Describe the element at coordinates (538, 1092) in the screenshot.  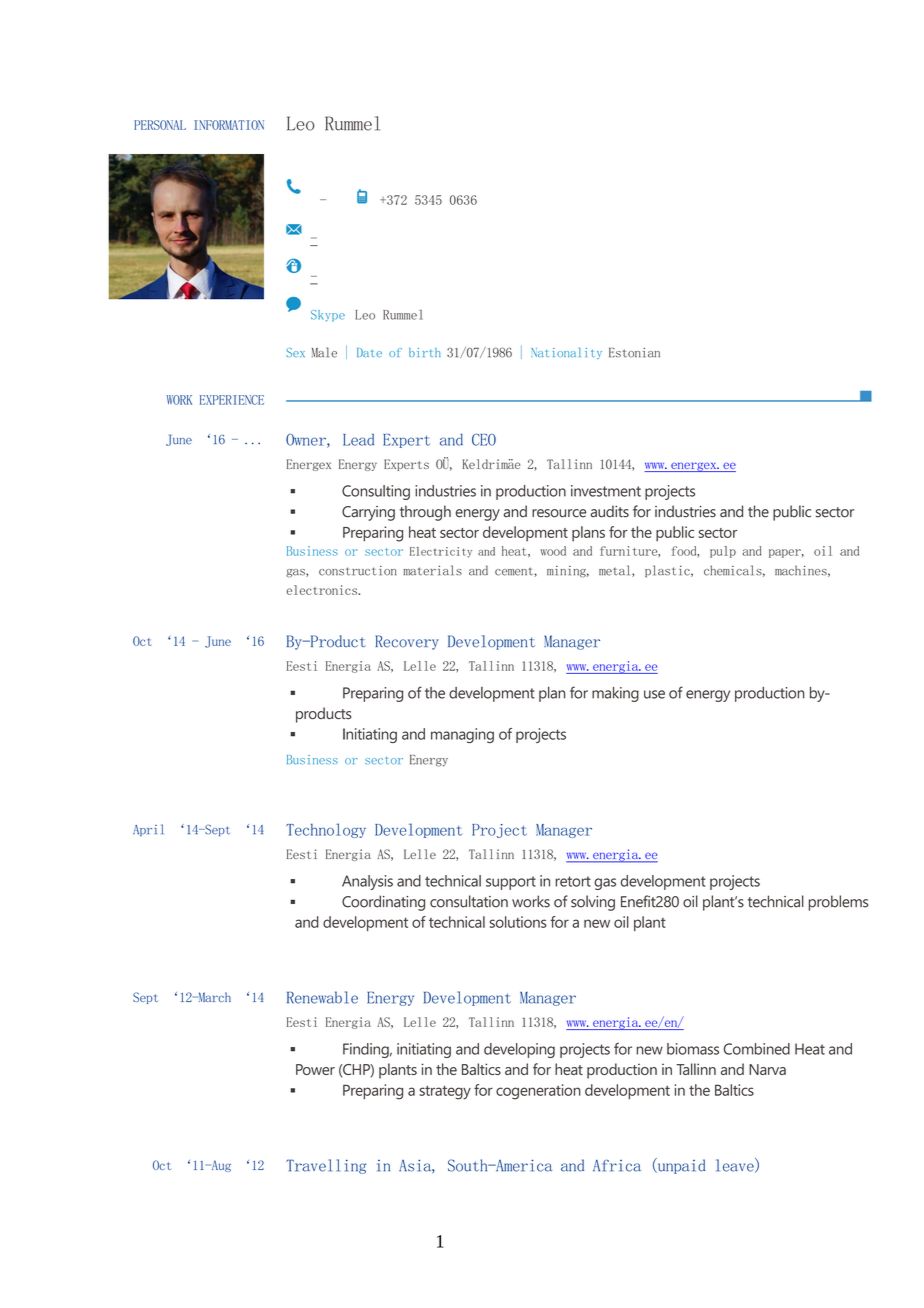
I see `cogeneration` at that location.
